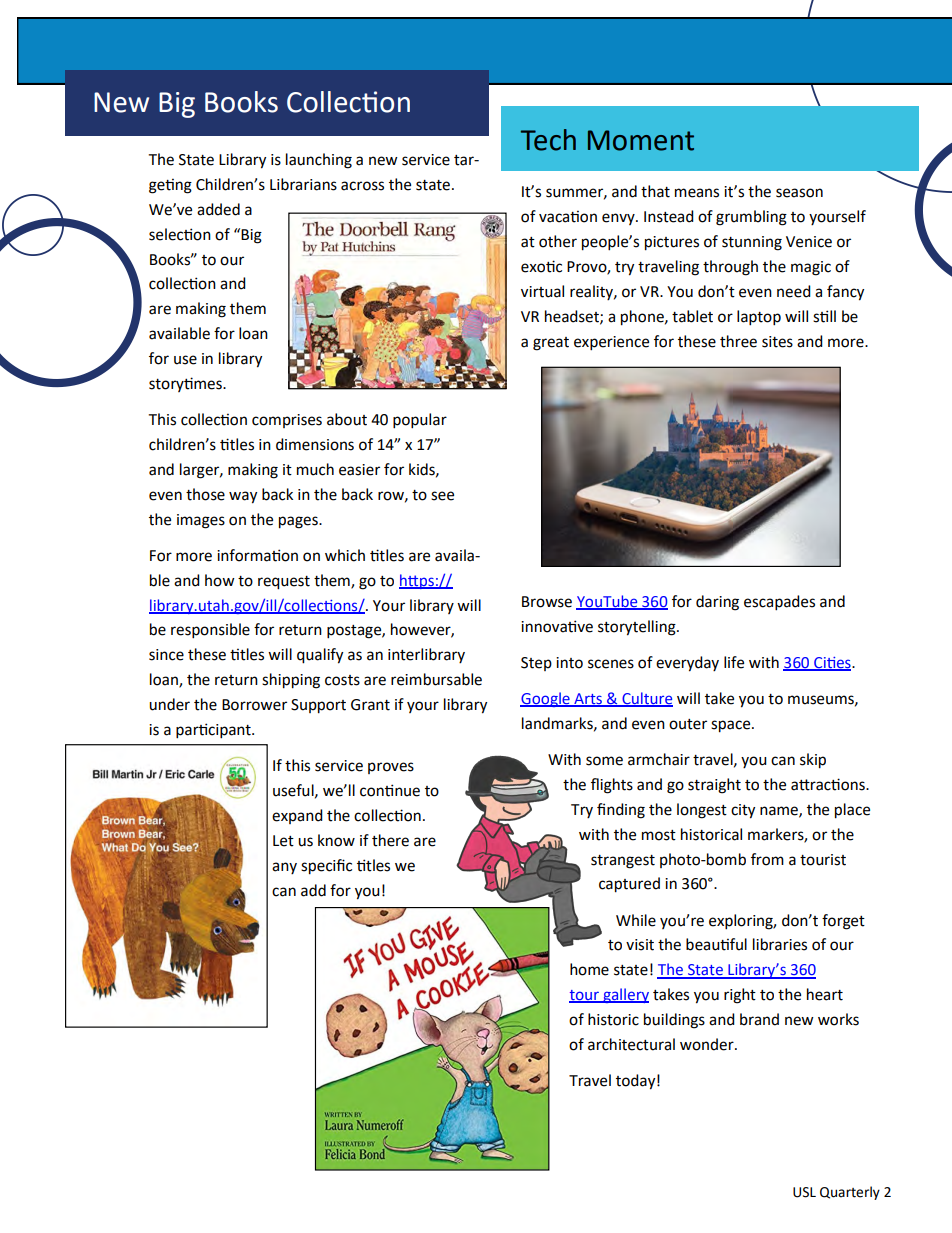  I want to click on libraries, so click(780, 944).
